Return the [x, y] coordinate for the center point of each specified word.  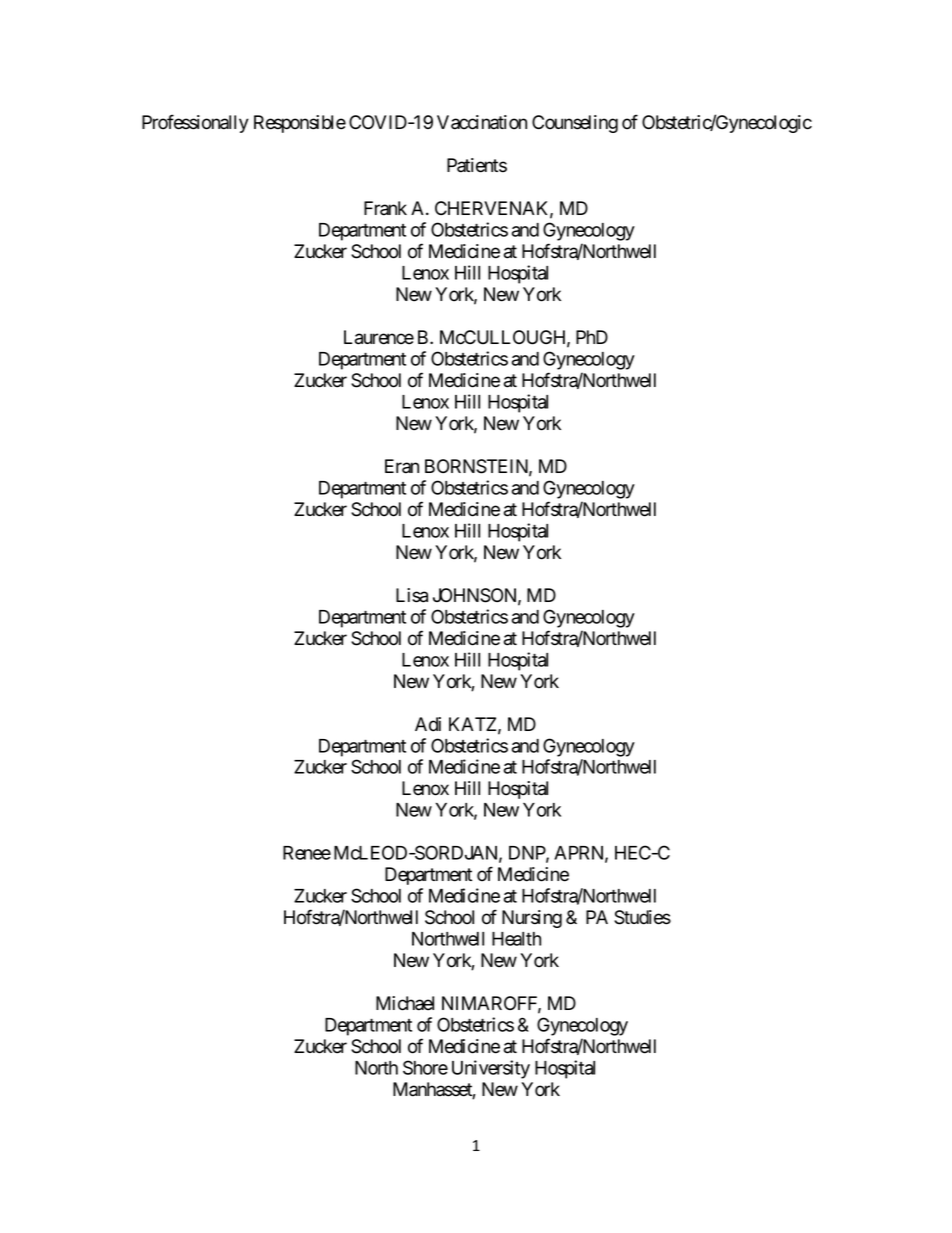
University [491, 1069]
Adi [428, 724]
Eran [402, 466]
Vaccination [482, 122]
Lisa [412, 595]
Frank [385, 208]
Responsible [300, 124]
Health [516, 939]
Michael [405, 1003]
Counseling [575, 124]
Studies [642, 917]
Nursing [532, 919]
